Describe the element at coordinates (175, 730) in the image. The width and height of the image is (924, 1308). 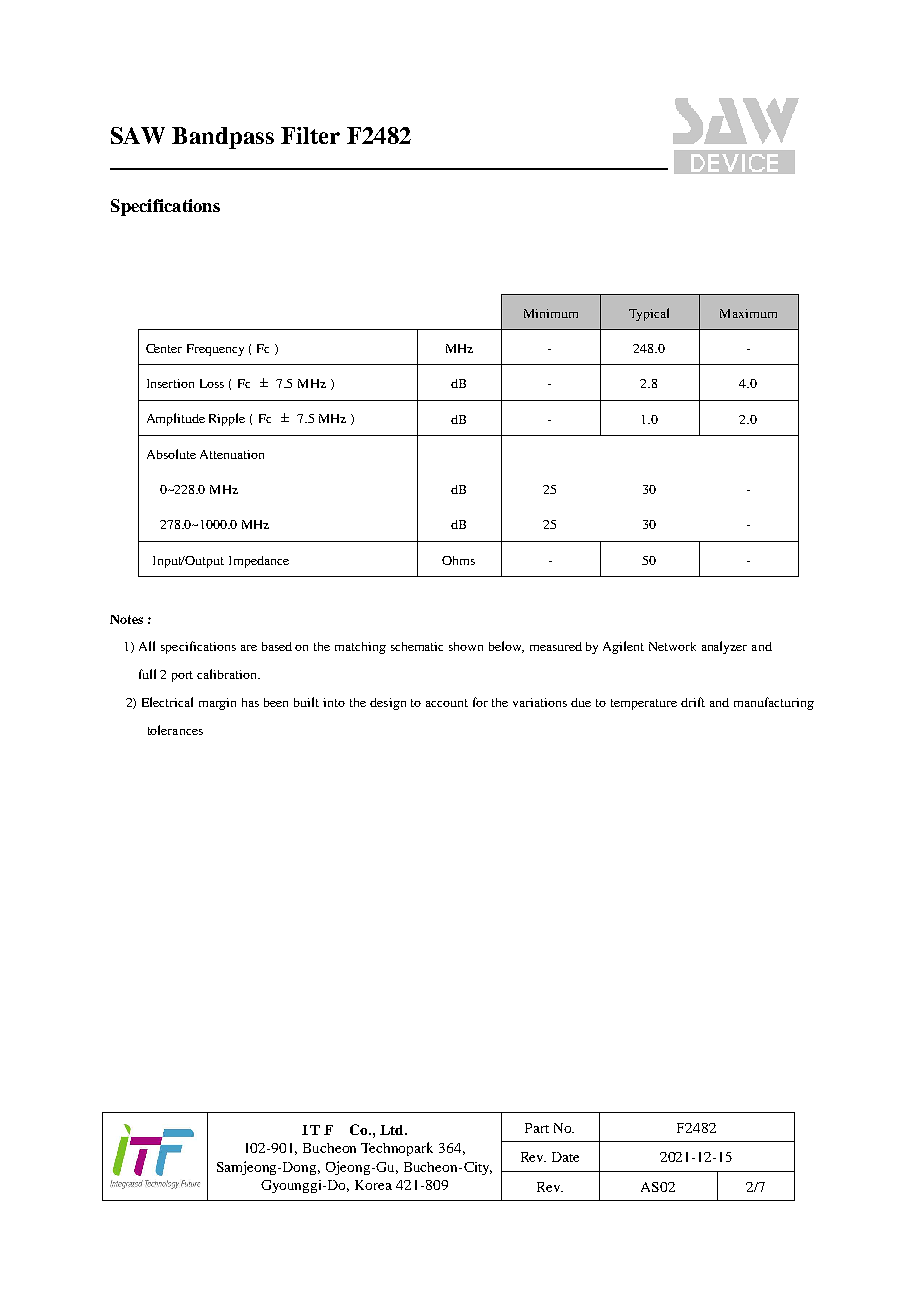
I see `tolerances` at that location.
